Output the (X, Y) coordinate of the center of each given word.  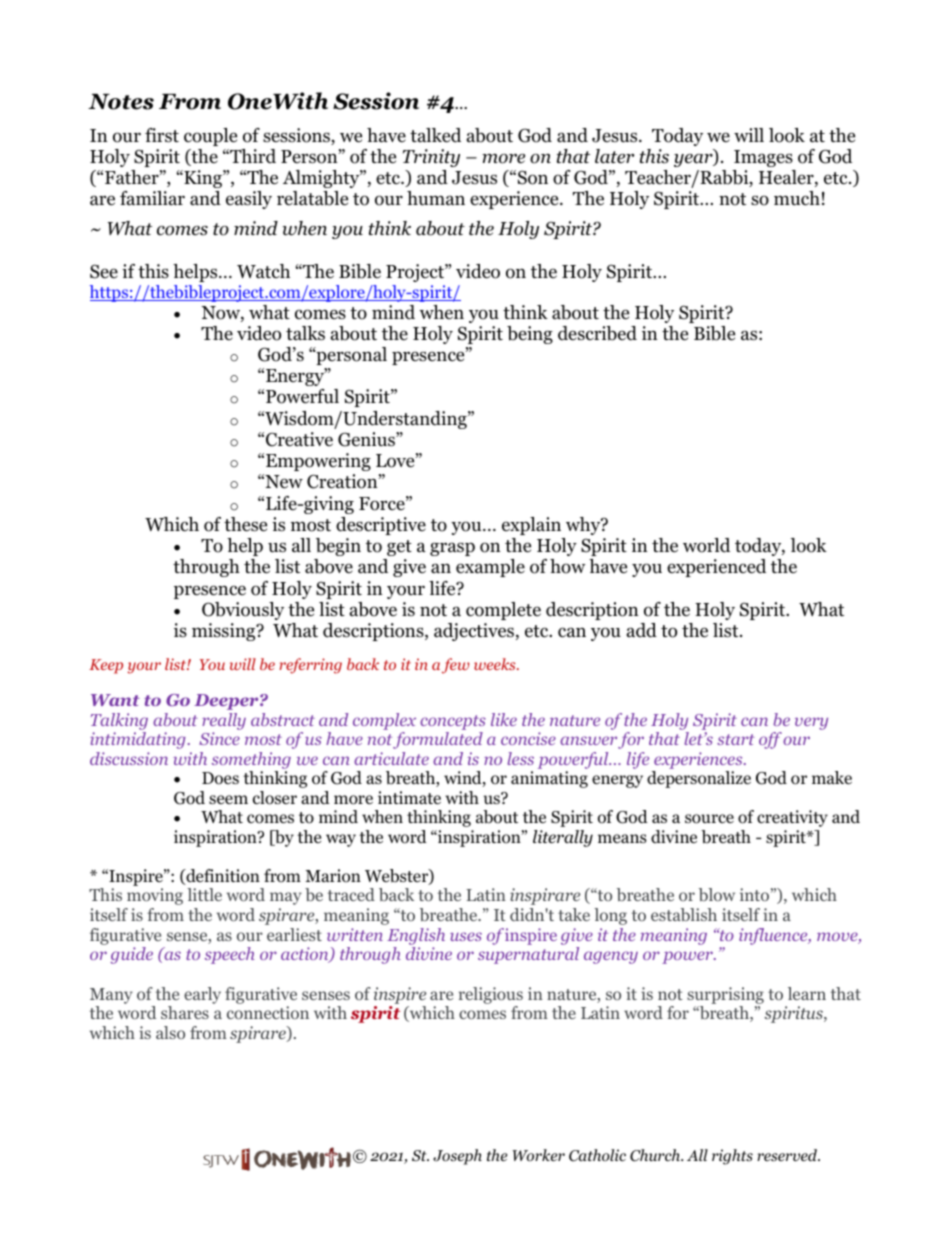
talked (435, 135)
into (754, 894)
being (530, 335)
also (170, 1032)
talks (305, 333)
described (597, 333)
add (642, 630)
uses (466, 936)
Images (763, 158)
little (204, 894)
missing (225, 632)
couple (210, 137)
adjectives (475, 632)
